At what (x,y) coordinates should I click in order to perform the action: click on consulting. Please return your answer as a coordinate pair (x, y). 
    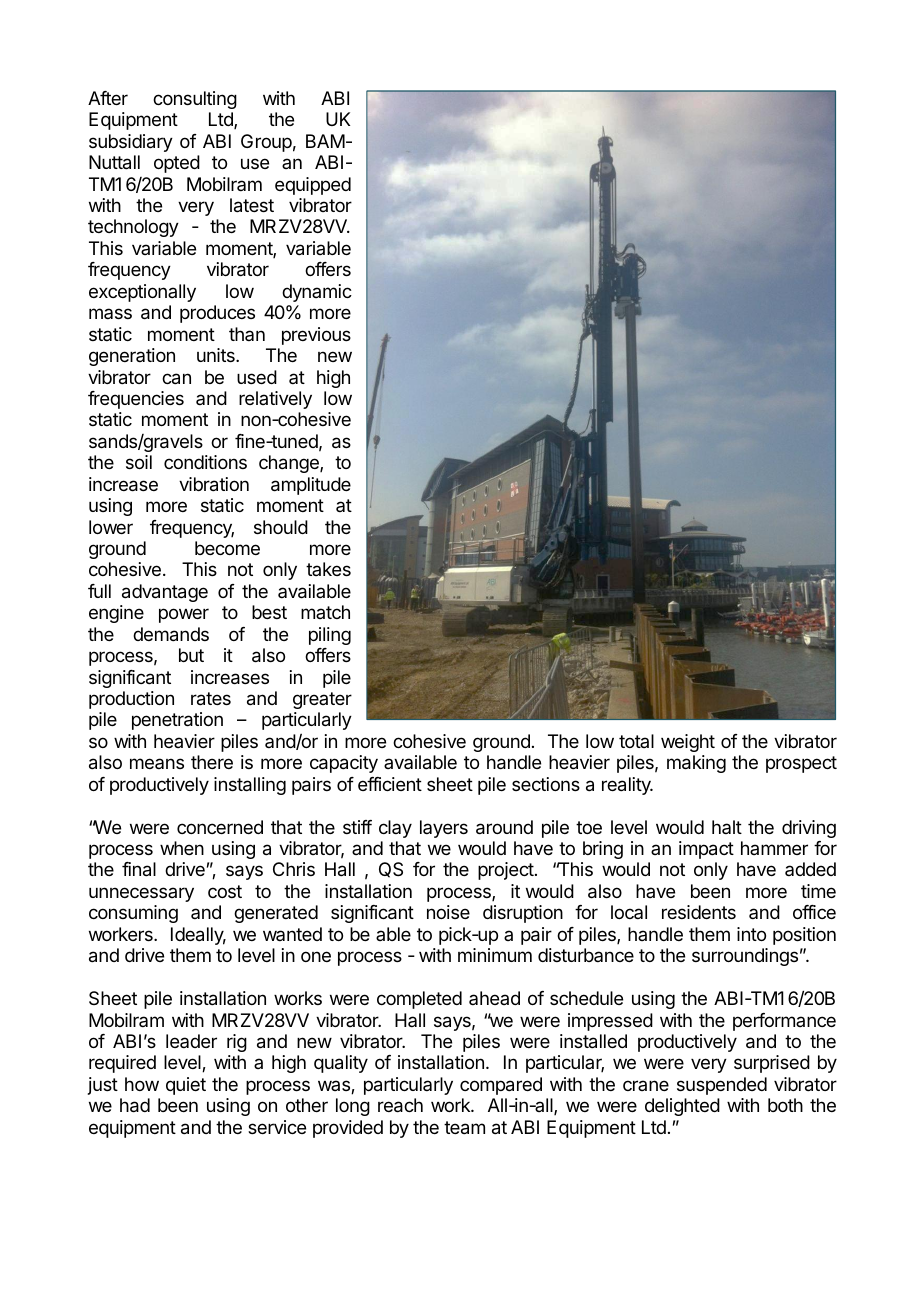
    Looking at the image, I should click on (195, 100).
